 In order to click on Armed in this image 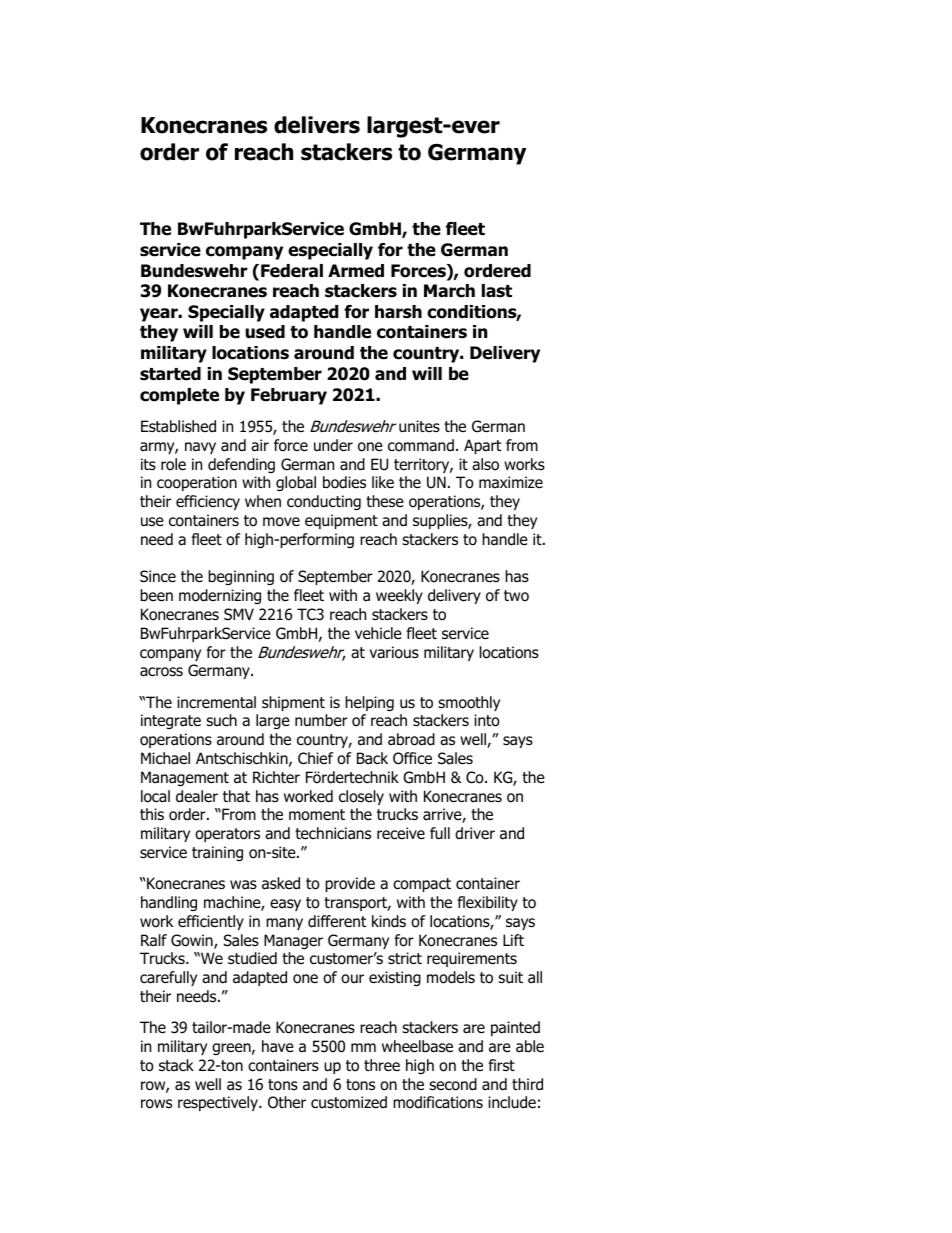, I will do `click(356, 271)`.
